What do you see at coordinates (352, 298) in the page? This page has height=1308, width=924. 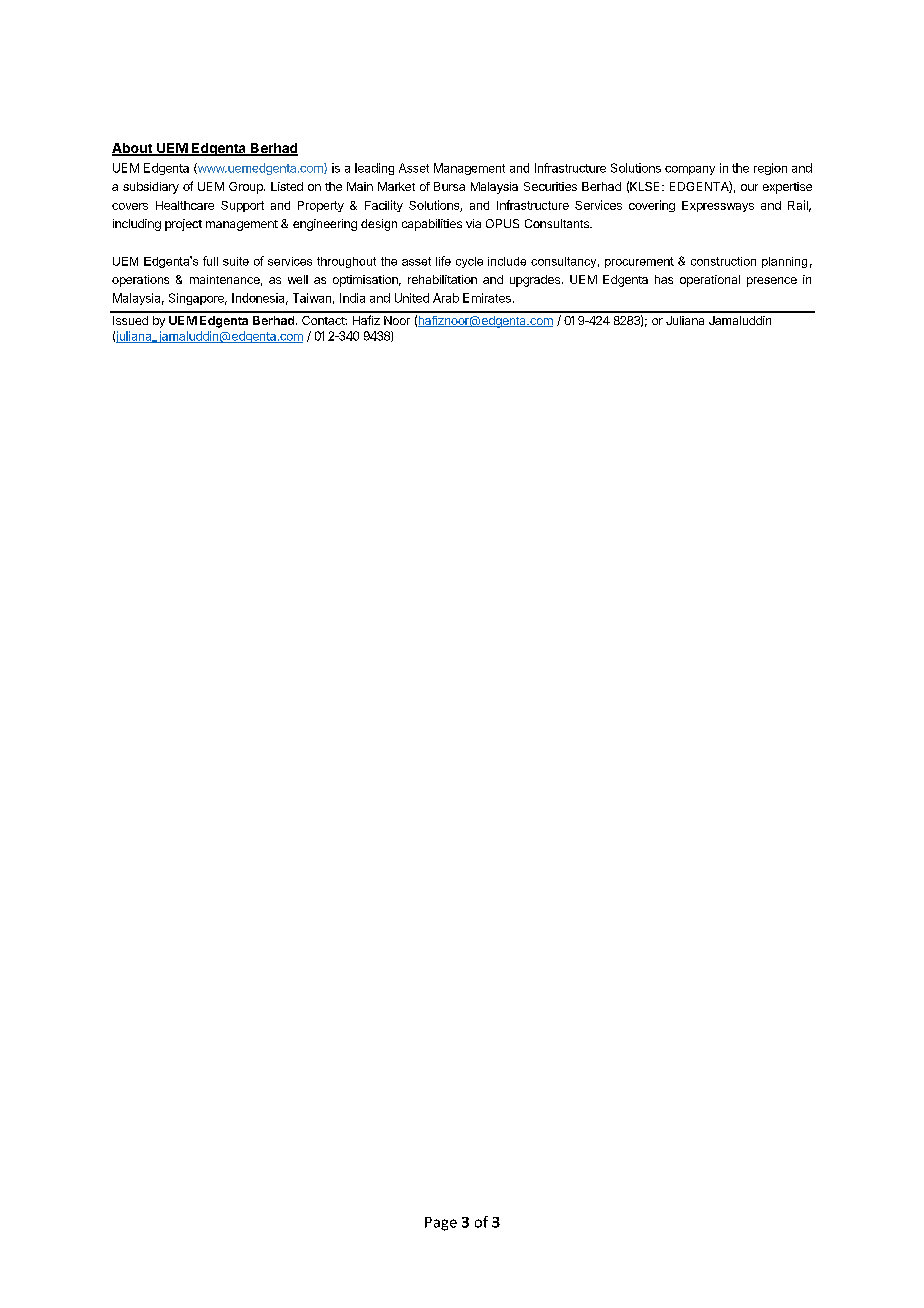 I see `India` at bounding box center [352, 298].
